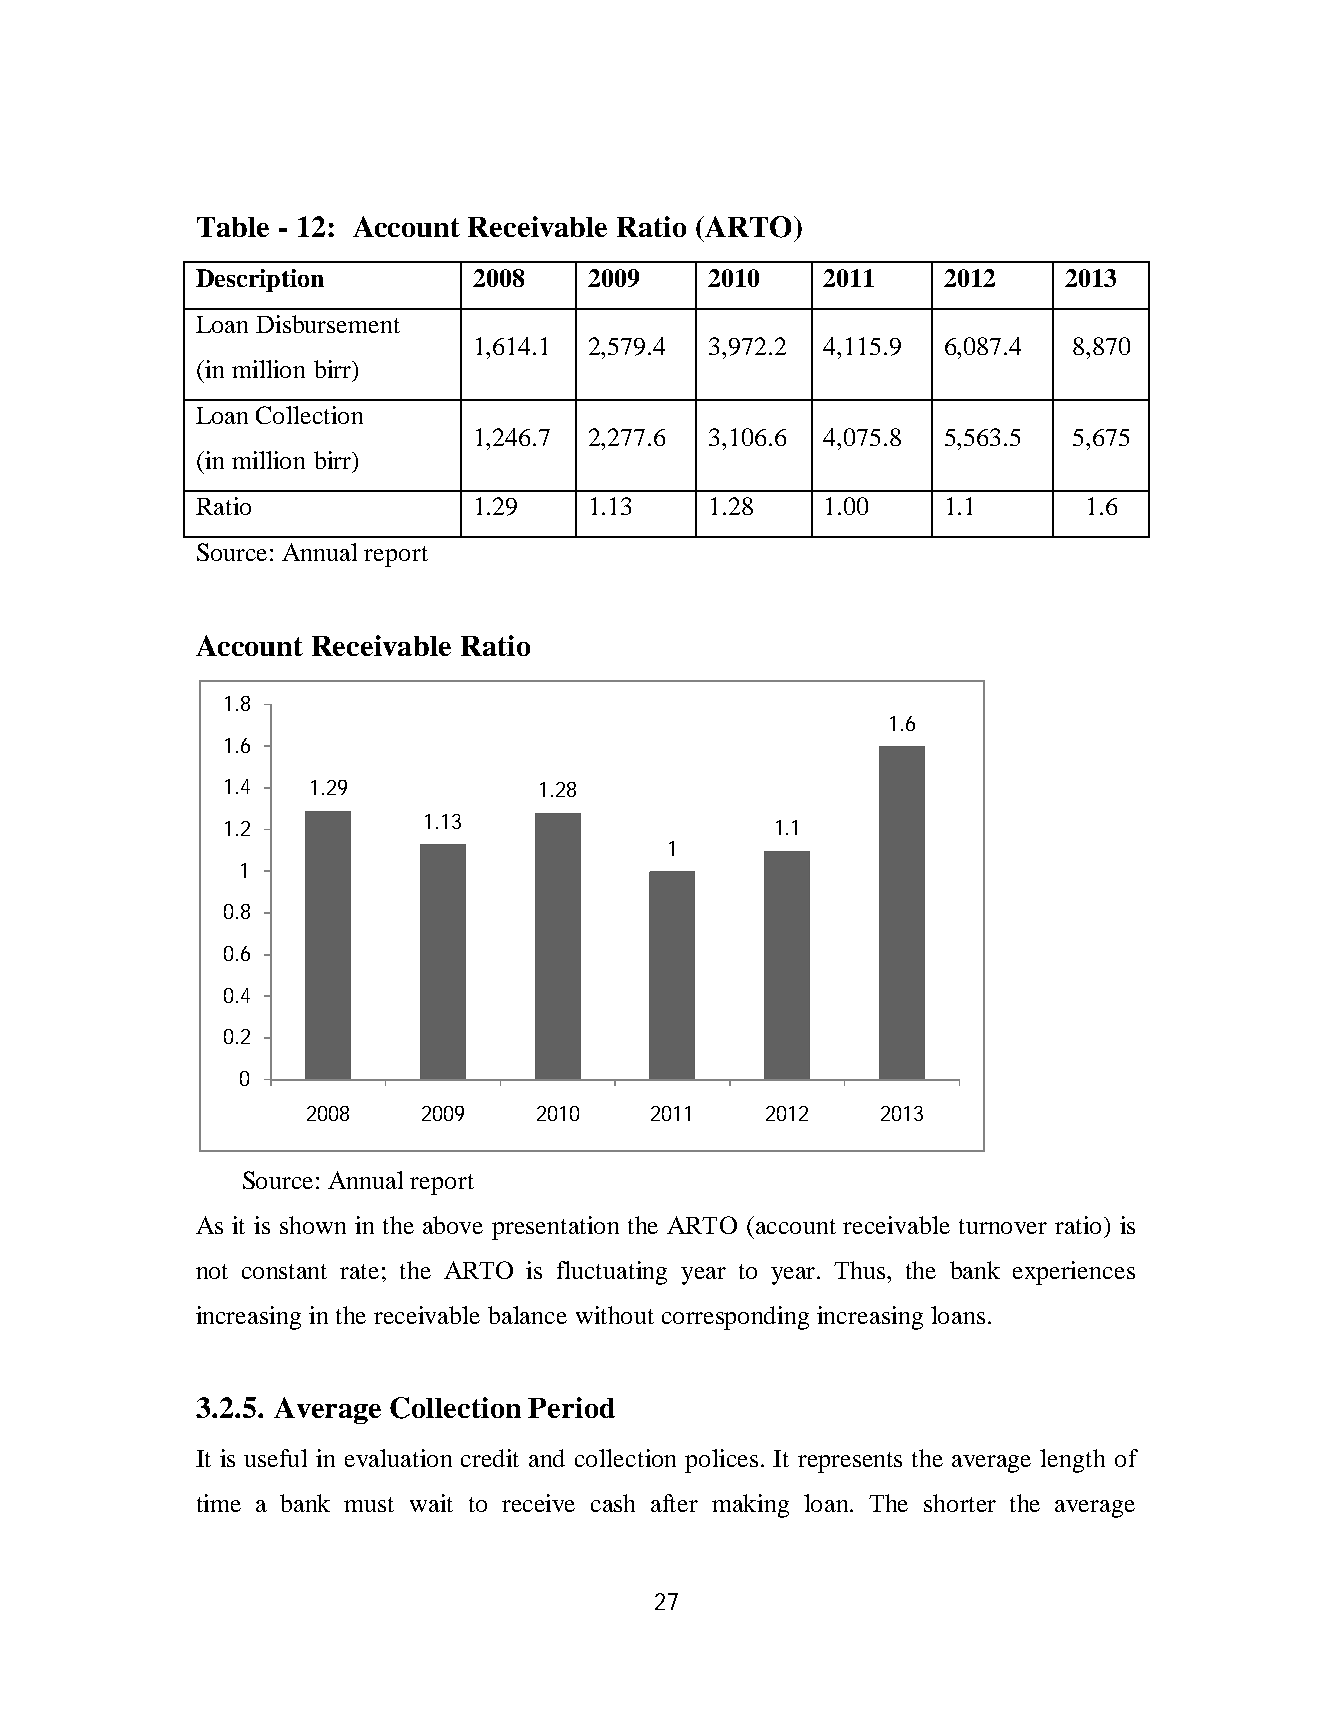 The width and height of the screenshot is (1333, 1724). What do you see at coordinates (328, 324) in the screenshot?
I see `Disbursement` at bounding box center [328, 324].
